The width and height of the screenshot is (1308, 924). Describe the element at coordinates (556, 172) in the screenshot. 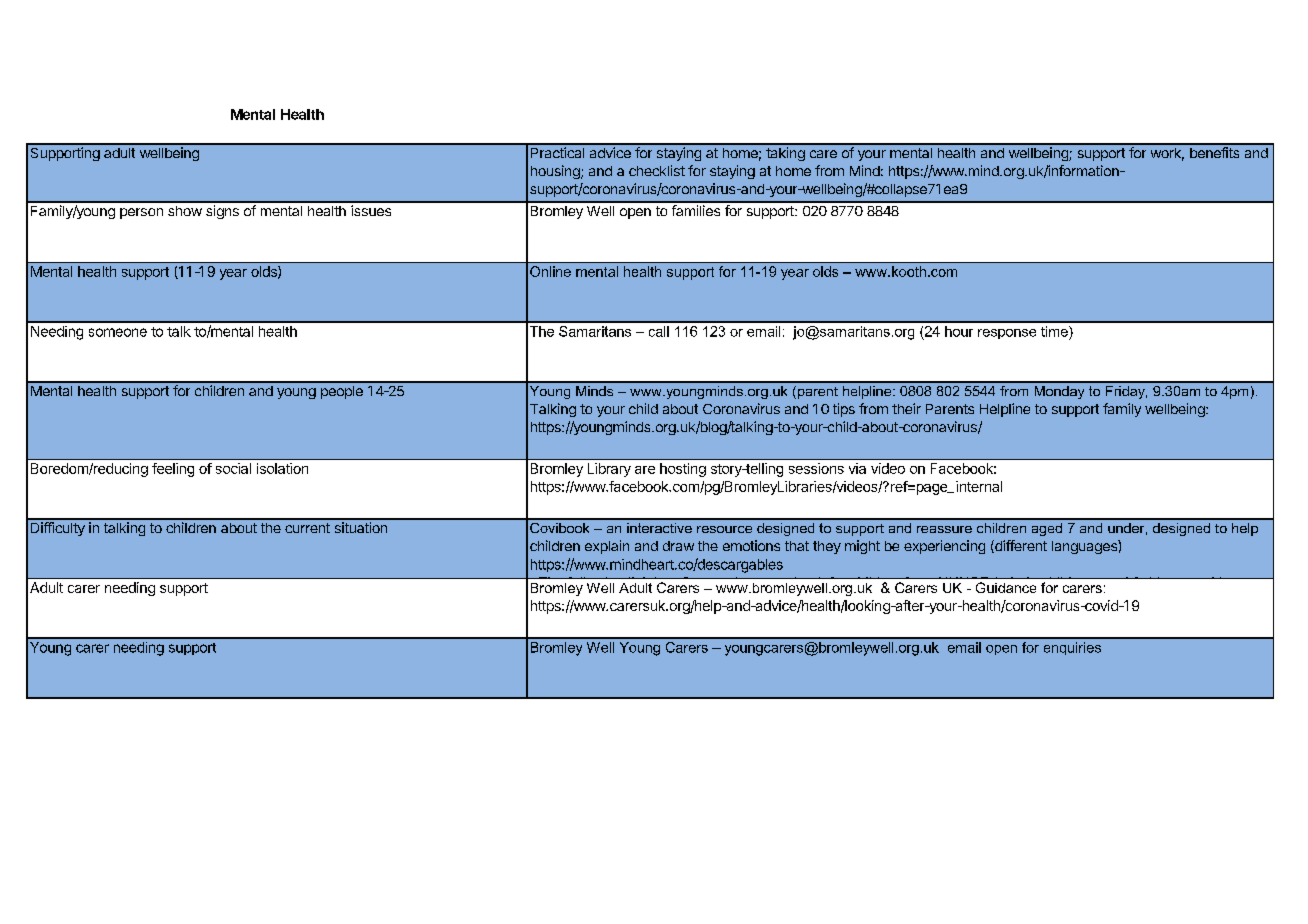

I see `housing` at that location.
